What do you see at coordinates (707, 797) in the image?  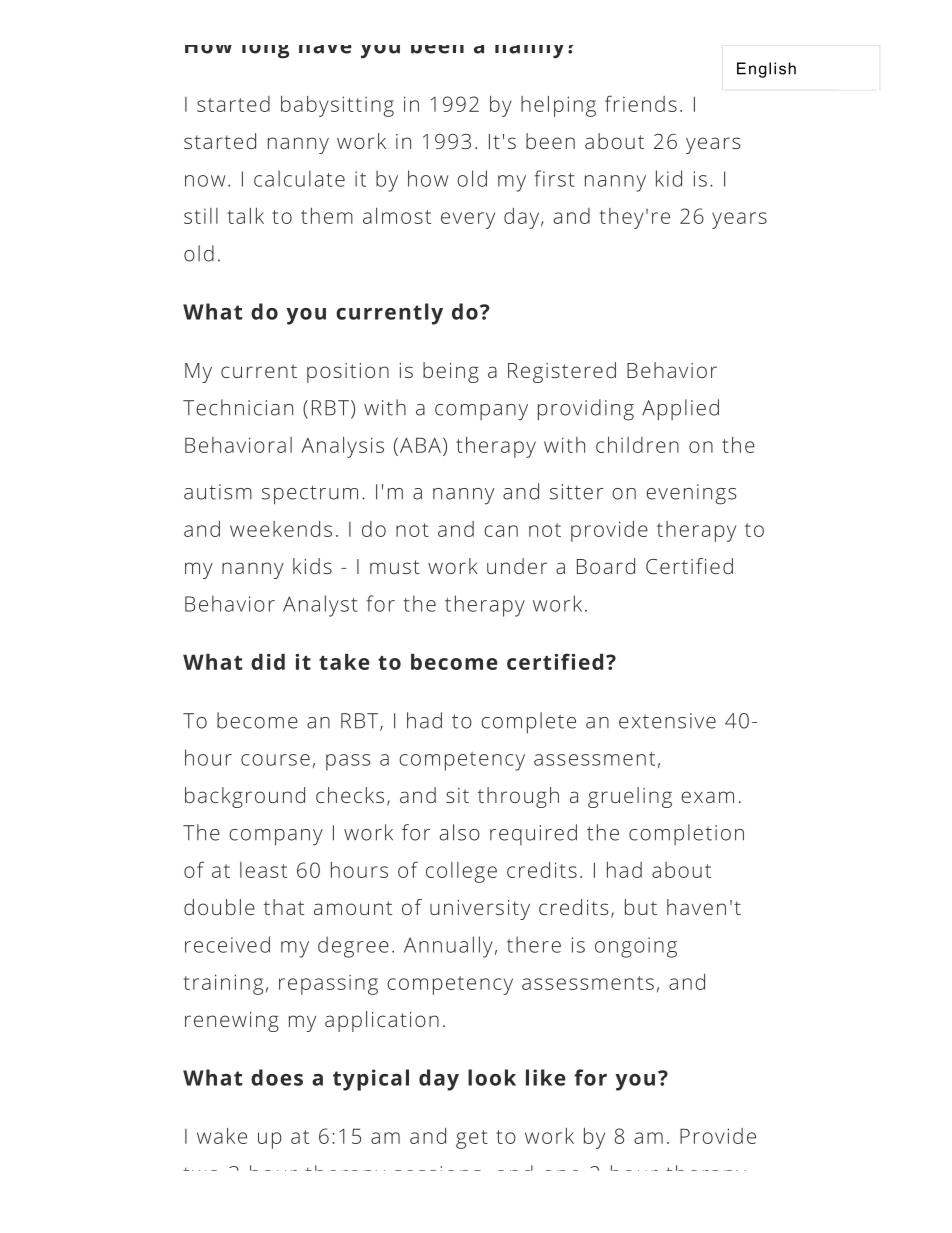 I see `exam` at bounding box center [707, 797].
